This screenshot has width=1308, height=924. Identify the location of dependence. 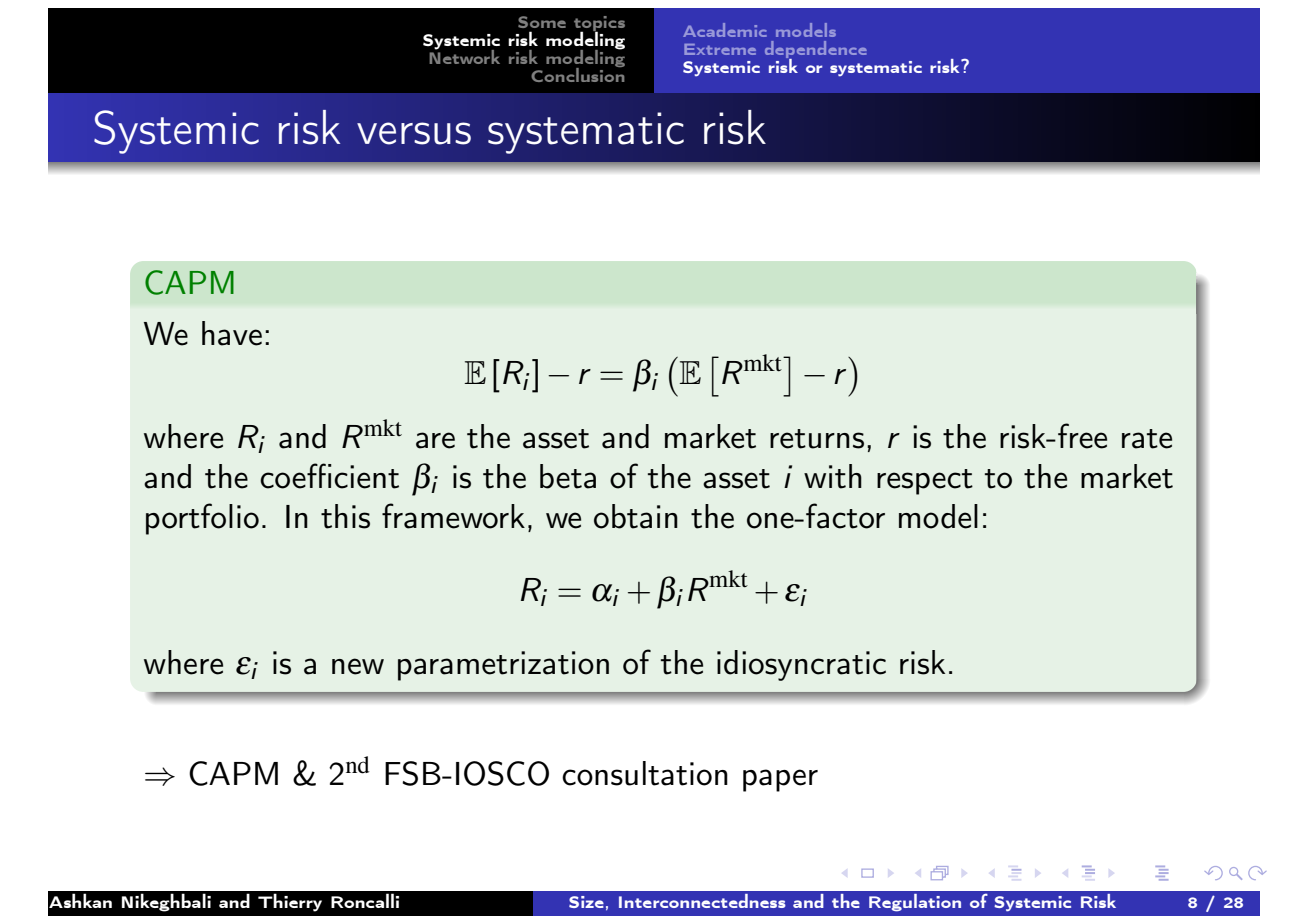
(816, 51).
